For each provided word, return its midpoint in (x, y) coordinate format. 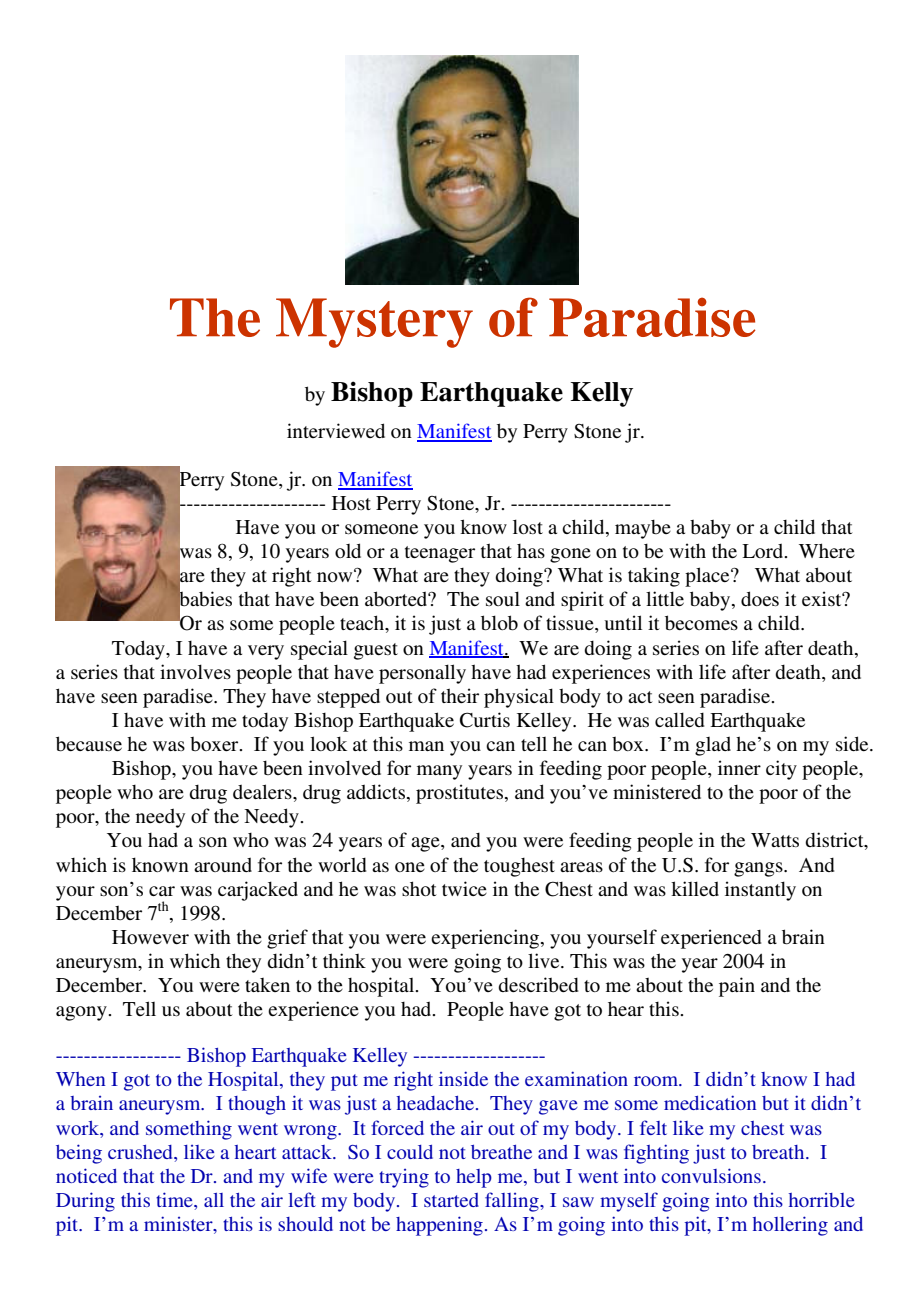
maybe (643, 529)
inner (739, 767)
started (451, 1200)
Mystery (374, 323)
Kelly (602, 394)
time (175, 1199)
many (439, 772)
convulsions (711, 1175)
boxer (215, 744)
